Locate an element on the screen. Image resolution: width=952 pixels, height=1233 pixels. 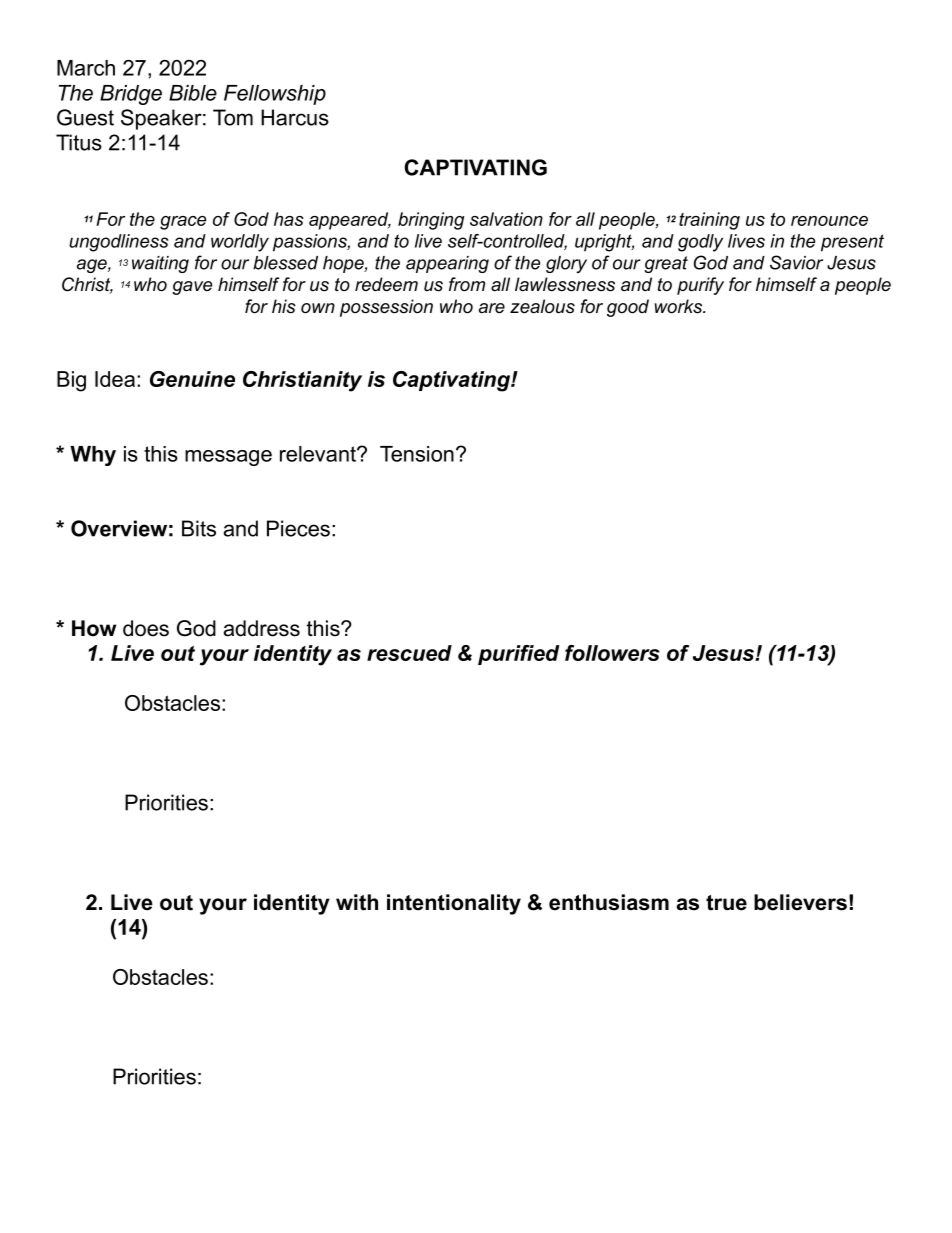
followers is located at coordinates (612, 653).
